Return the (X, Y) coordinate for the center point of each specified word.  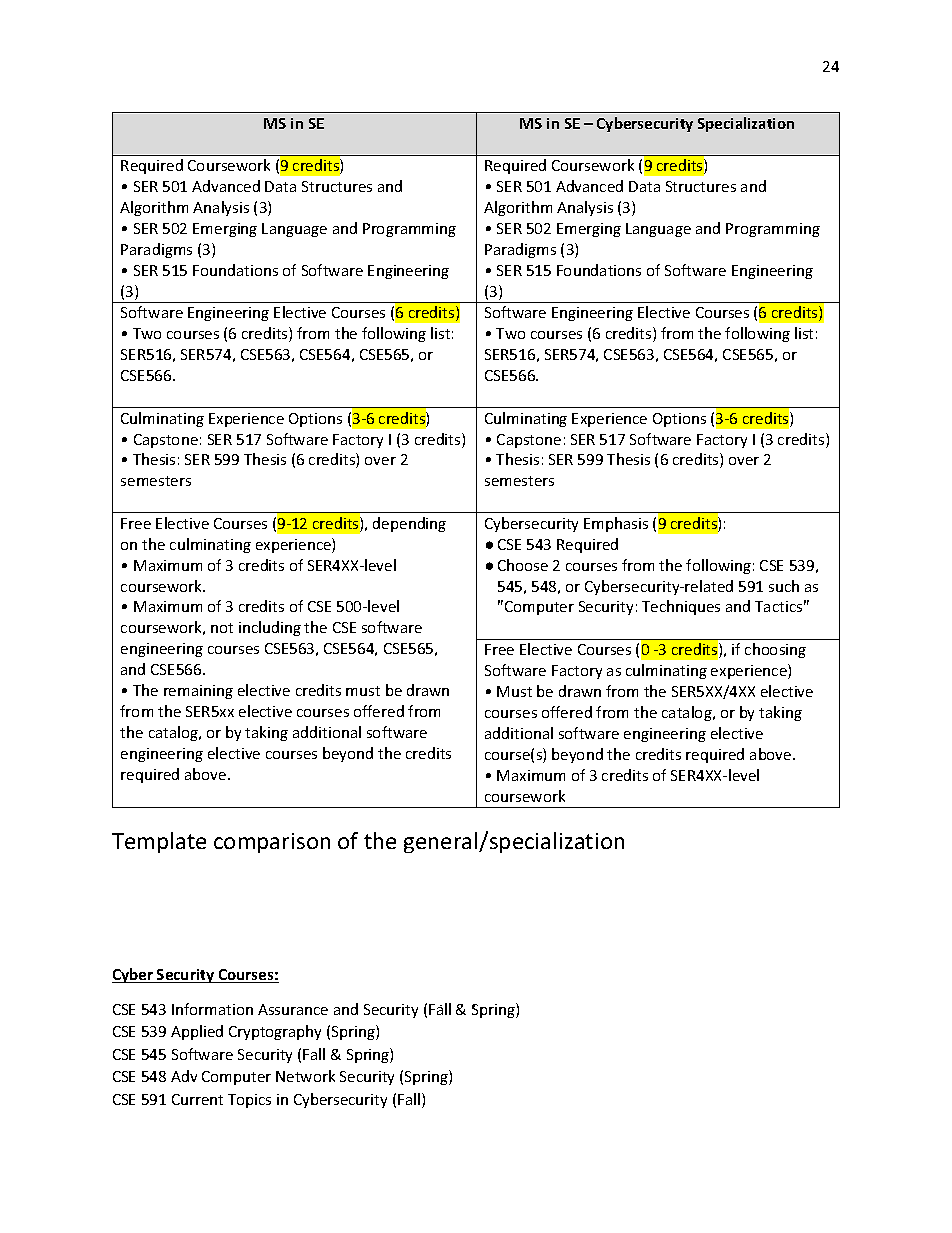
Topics (249, 1101)
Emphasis (616, 524)
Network (305, 1076)
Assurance (293, 1009)
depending (409, 524)
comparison (272, 843)
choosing (775, 650)
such (784, 586)
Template (159, 842)
